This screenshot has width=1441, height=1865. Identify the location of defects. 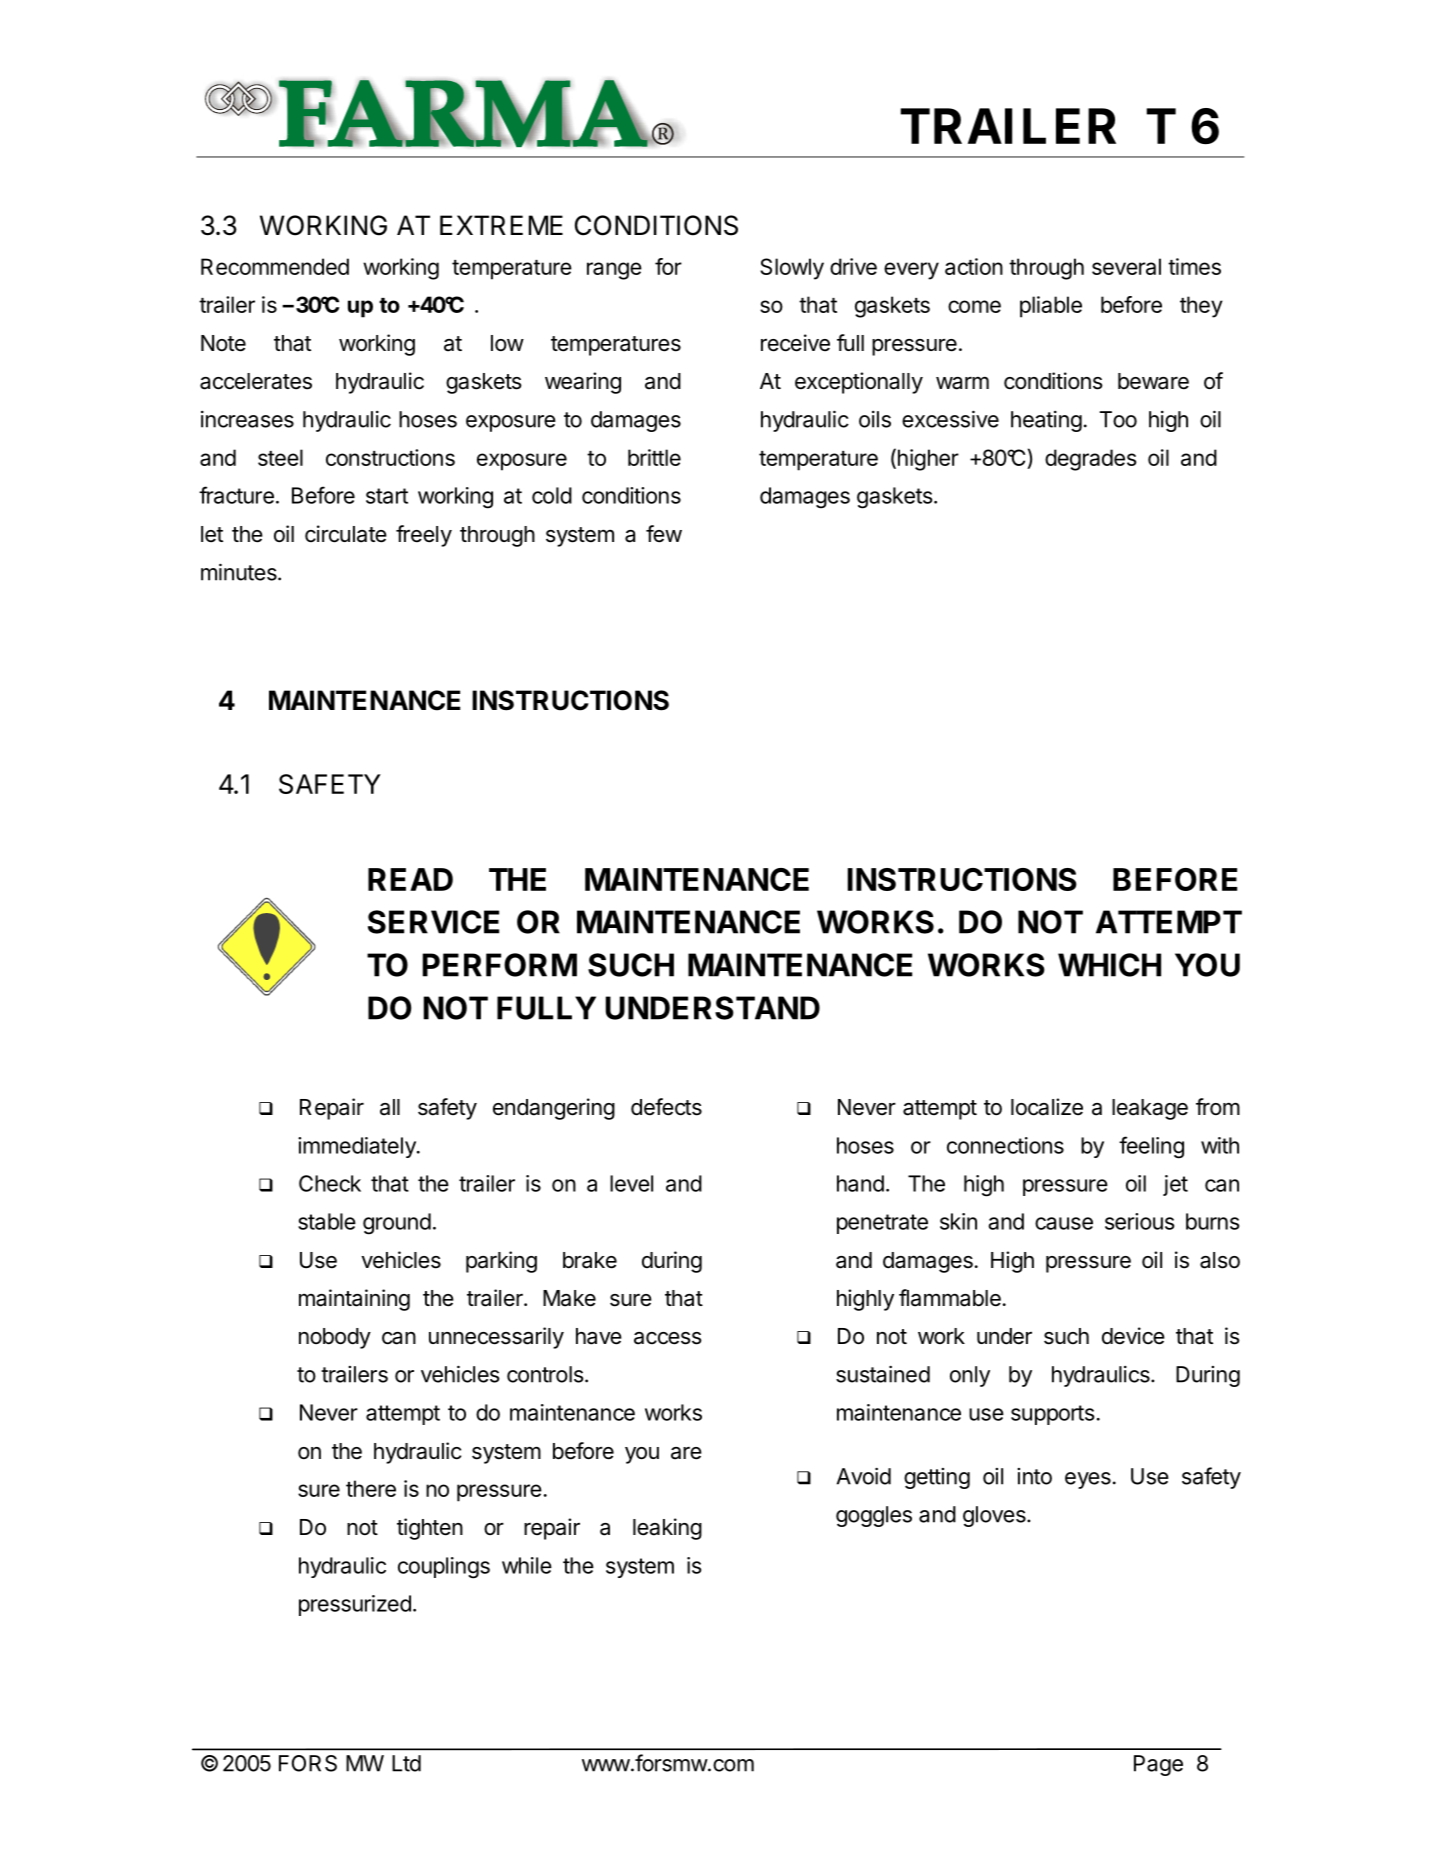
(666, 1107).
